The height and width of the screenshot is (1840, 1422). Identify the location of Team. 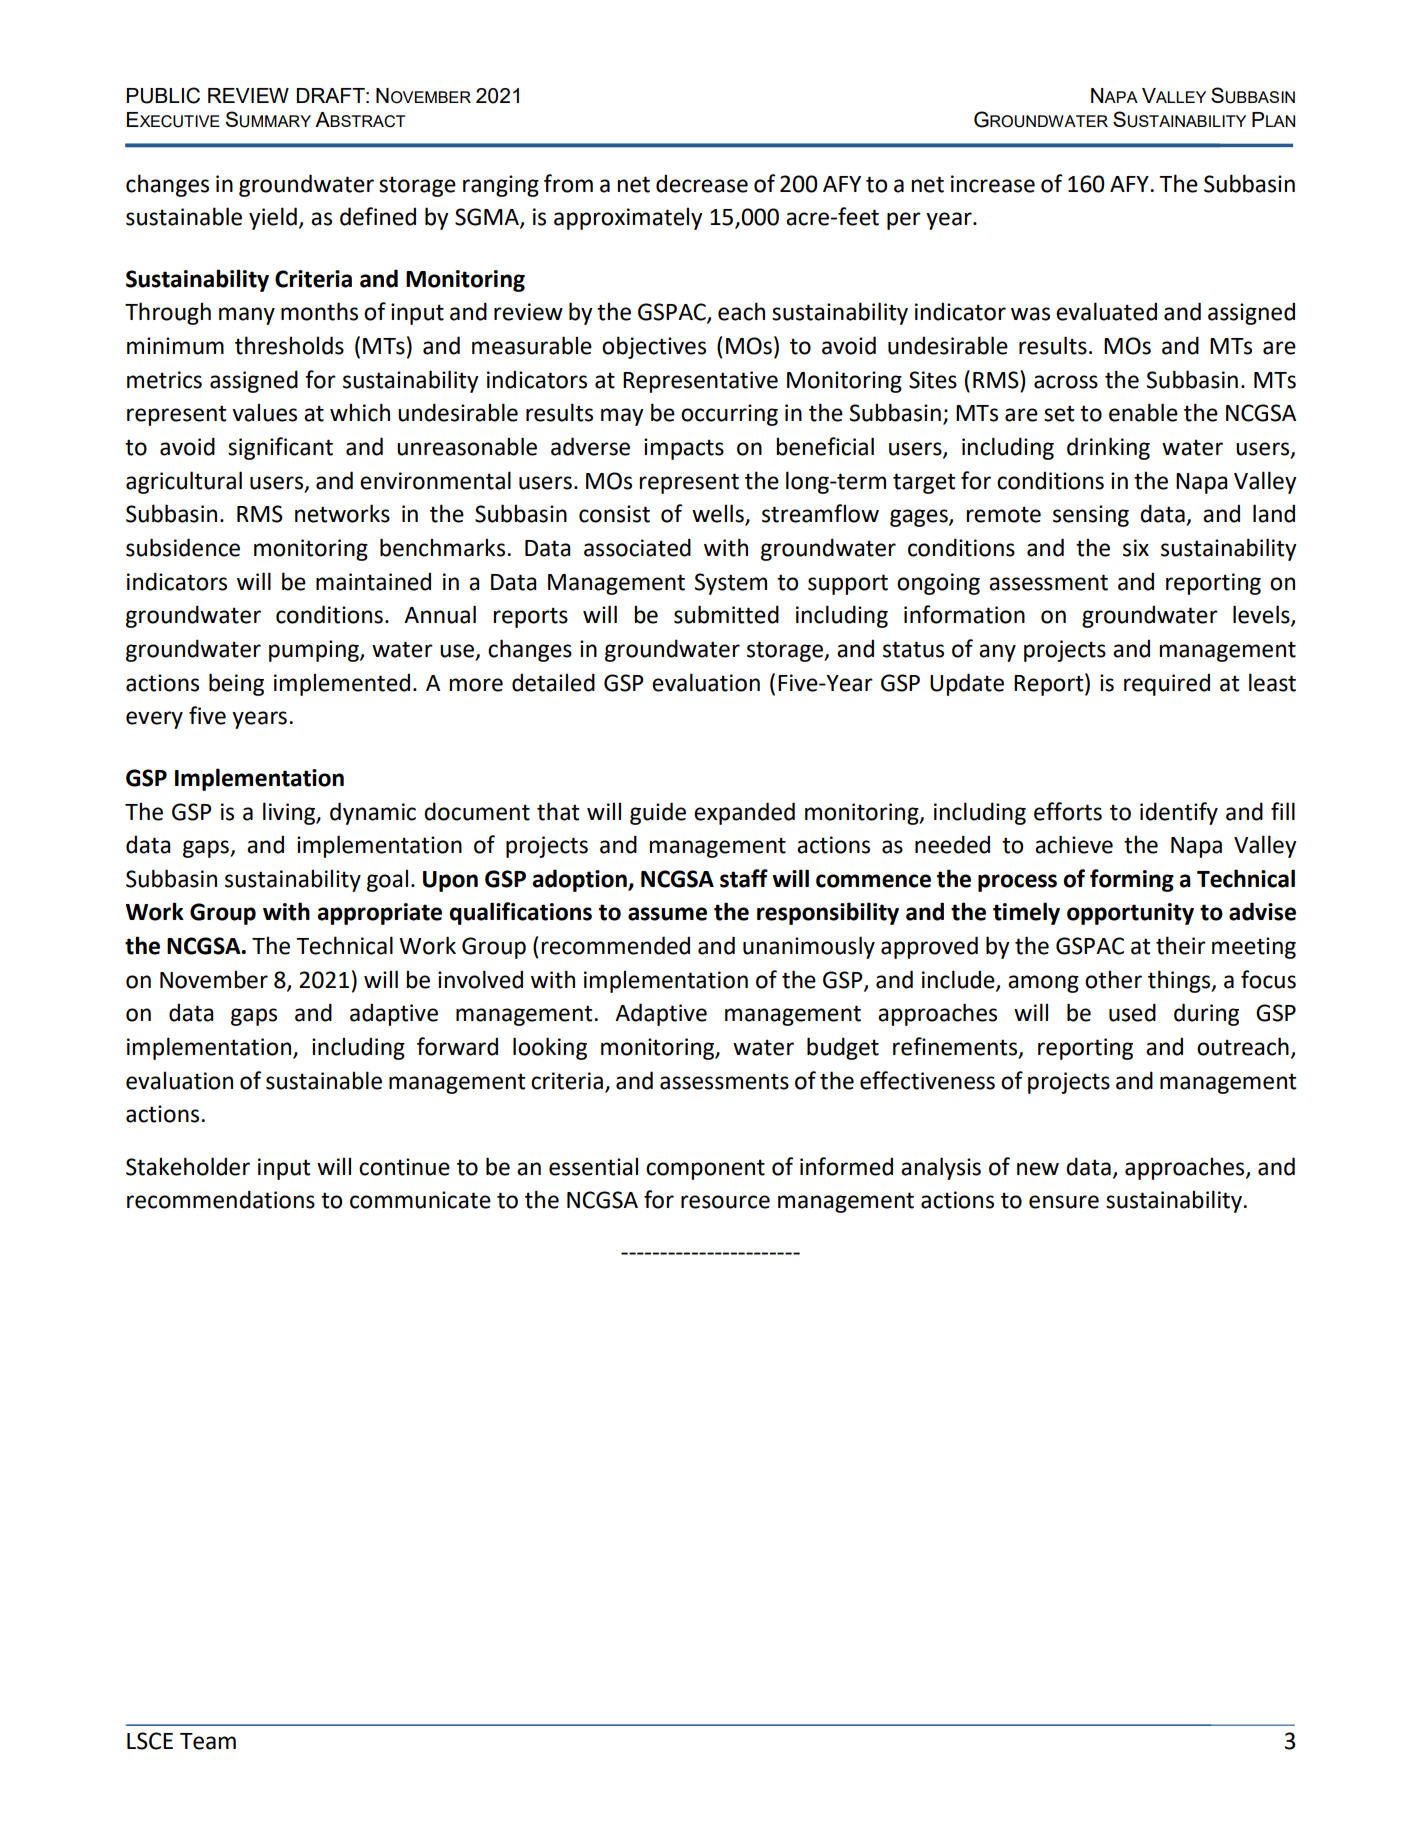
(208, 1741).
